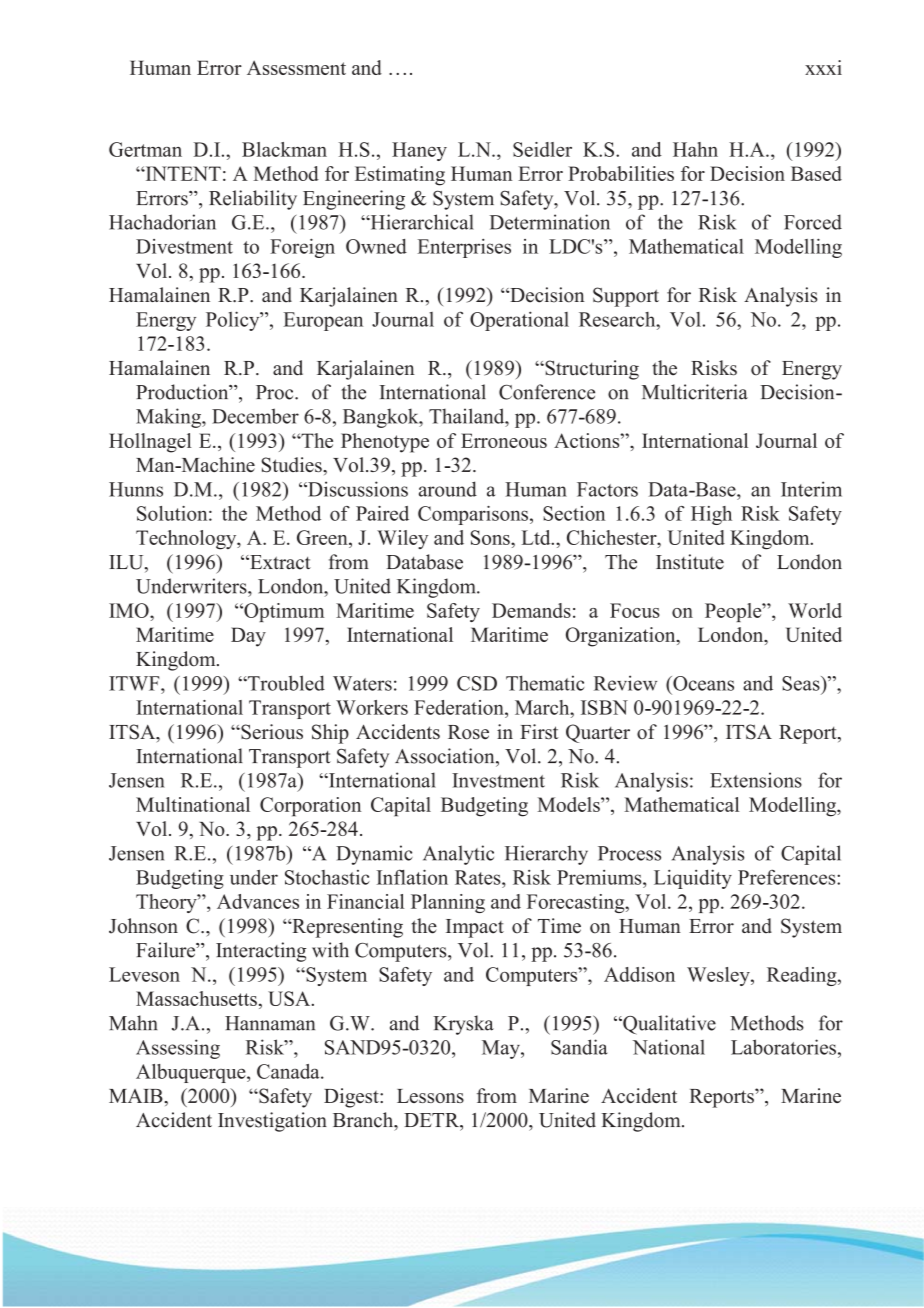 The width and height of the screenshot is (924, 1308). Describe the element at coordinates (711, 515) in the screenshot. I see `High` at that location.
